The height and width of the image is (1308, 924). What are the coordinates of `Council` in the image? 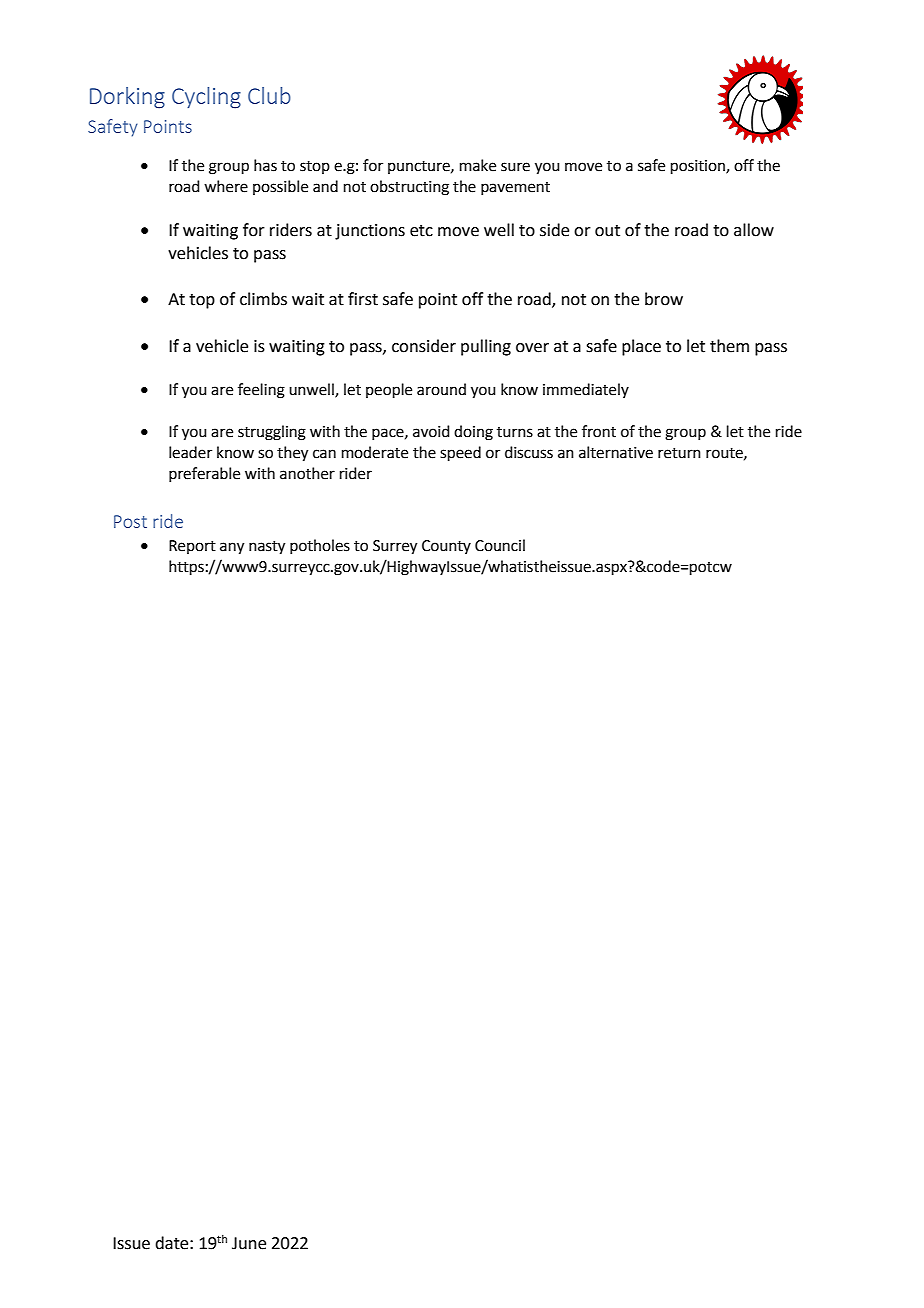 It's located at (500, 545).
